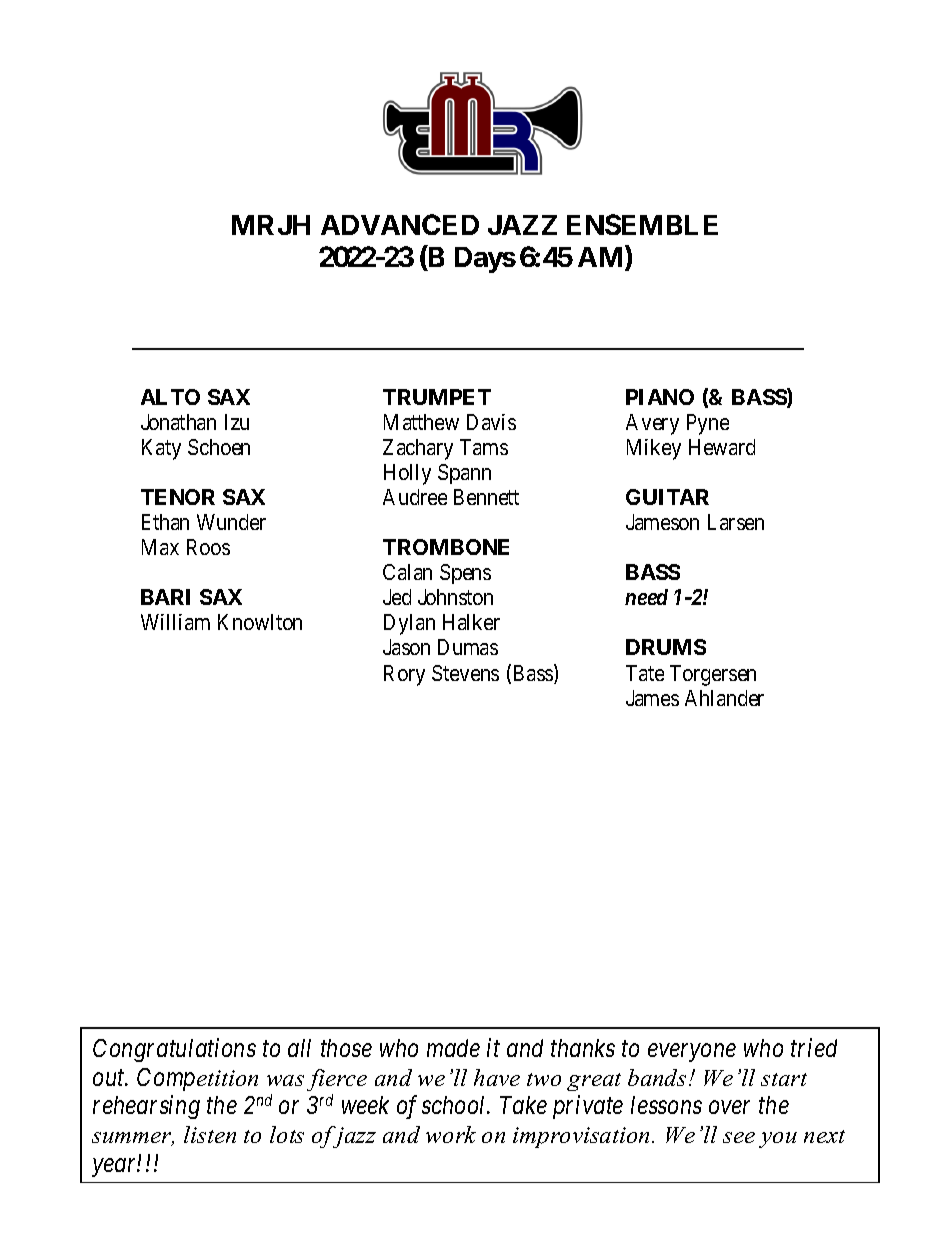  What do you see at coordinates (465, 673) in the screenshot?
I see `Stevens` at bounding box center [465, 673].
